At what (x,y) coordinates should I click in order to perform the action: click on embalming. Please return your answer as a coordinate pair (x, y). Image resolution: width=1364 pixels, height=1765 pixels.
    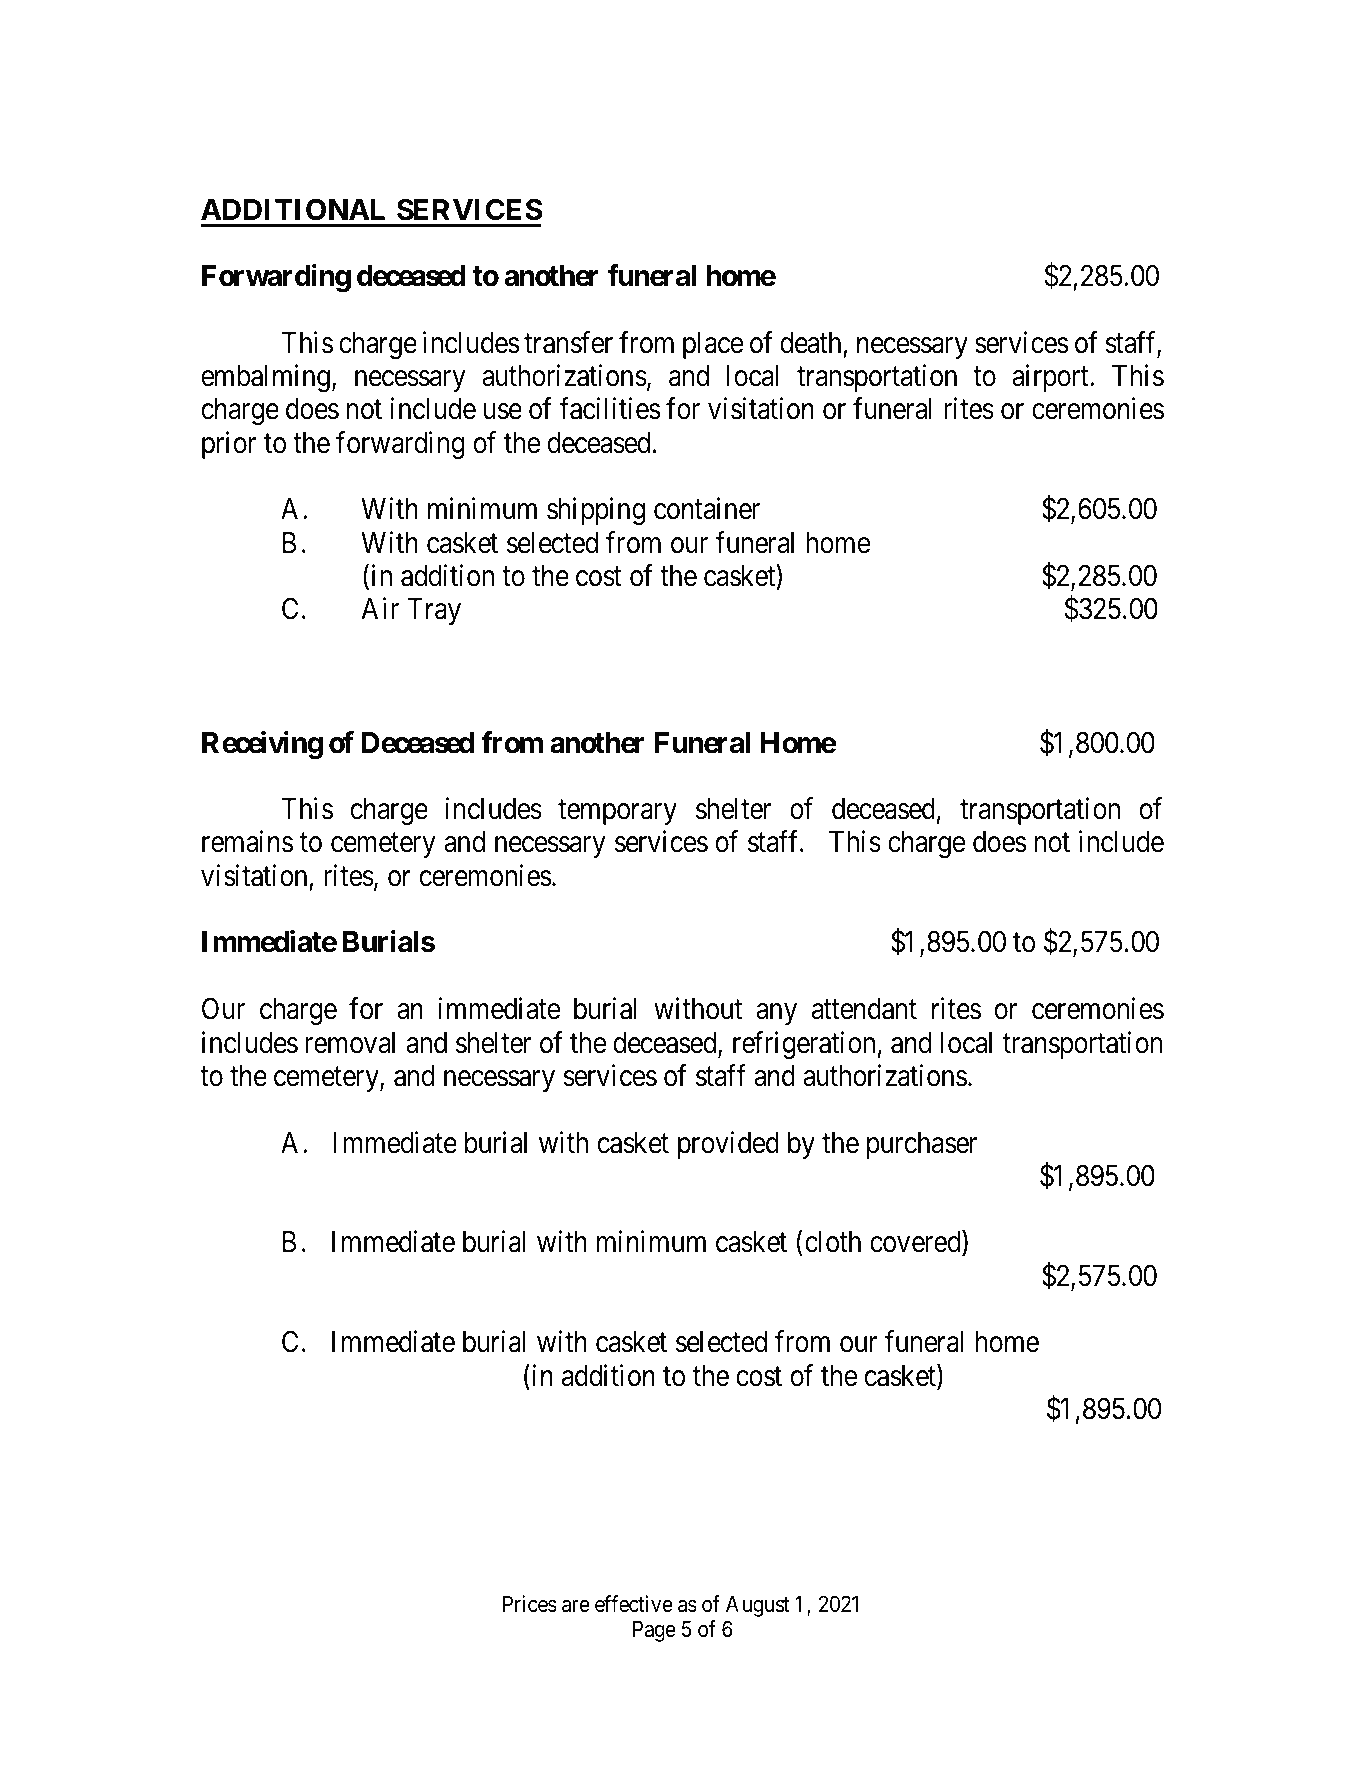
    Looking at the image, I should click on (266, 378).
